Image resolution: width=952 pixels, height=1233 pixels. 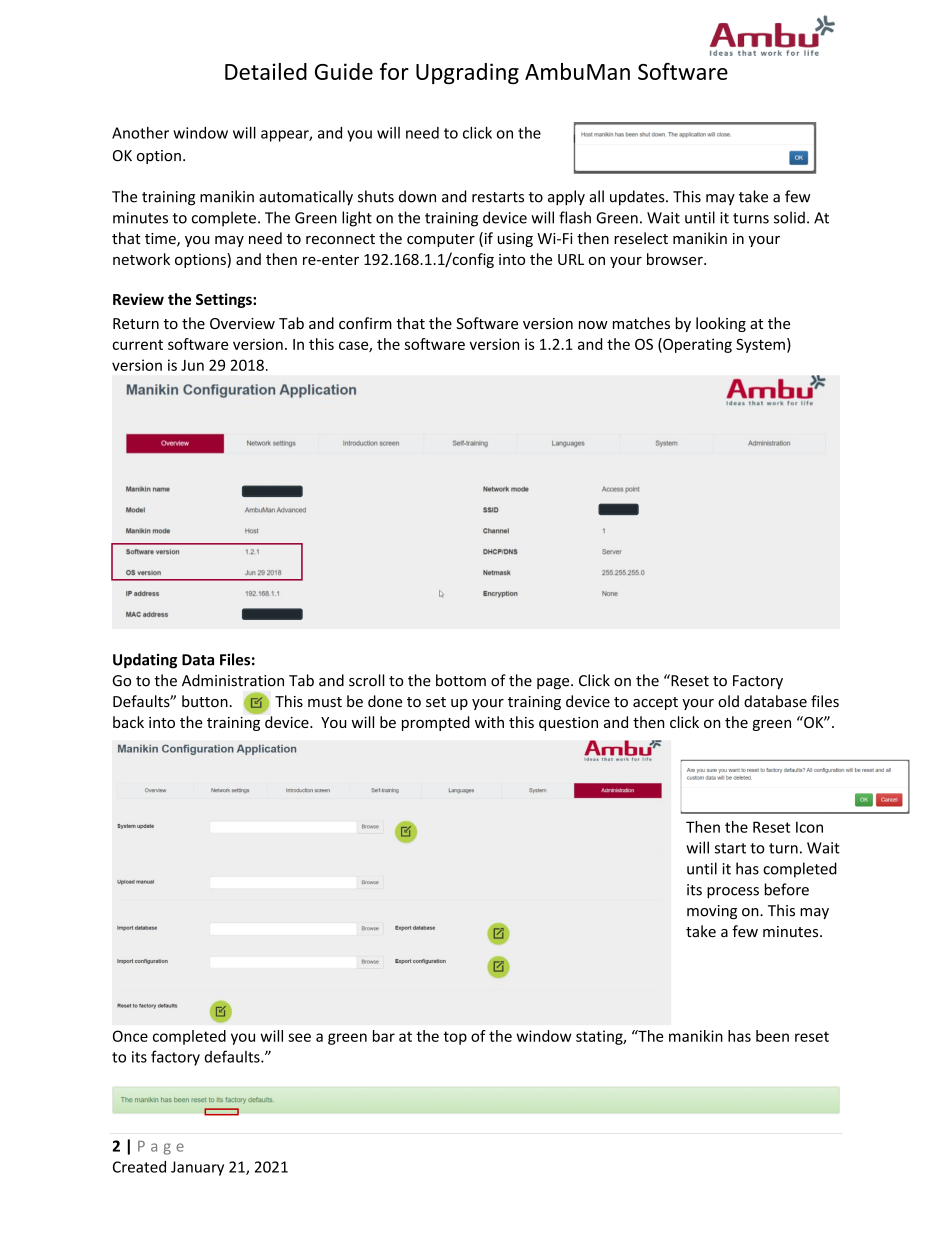 What do you see at coordinates (266, 71) in the document?
I see `Detailed` at bounding box center [266, 71].
